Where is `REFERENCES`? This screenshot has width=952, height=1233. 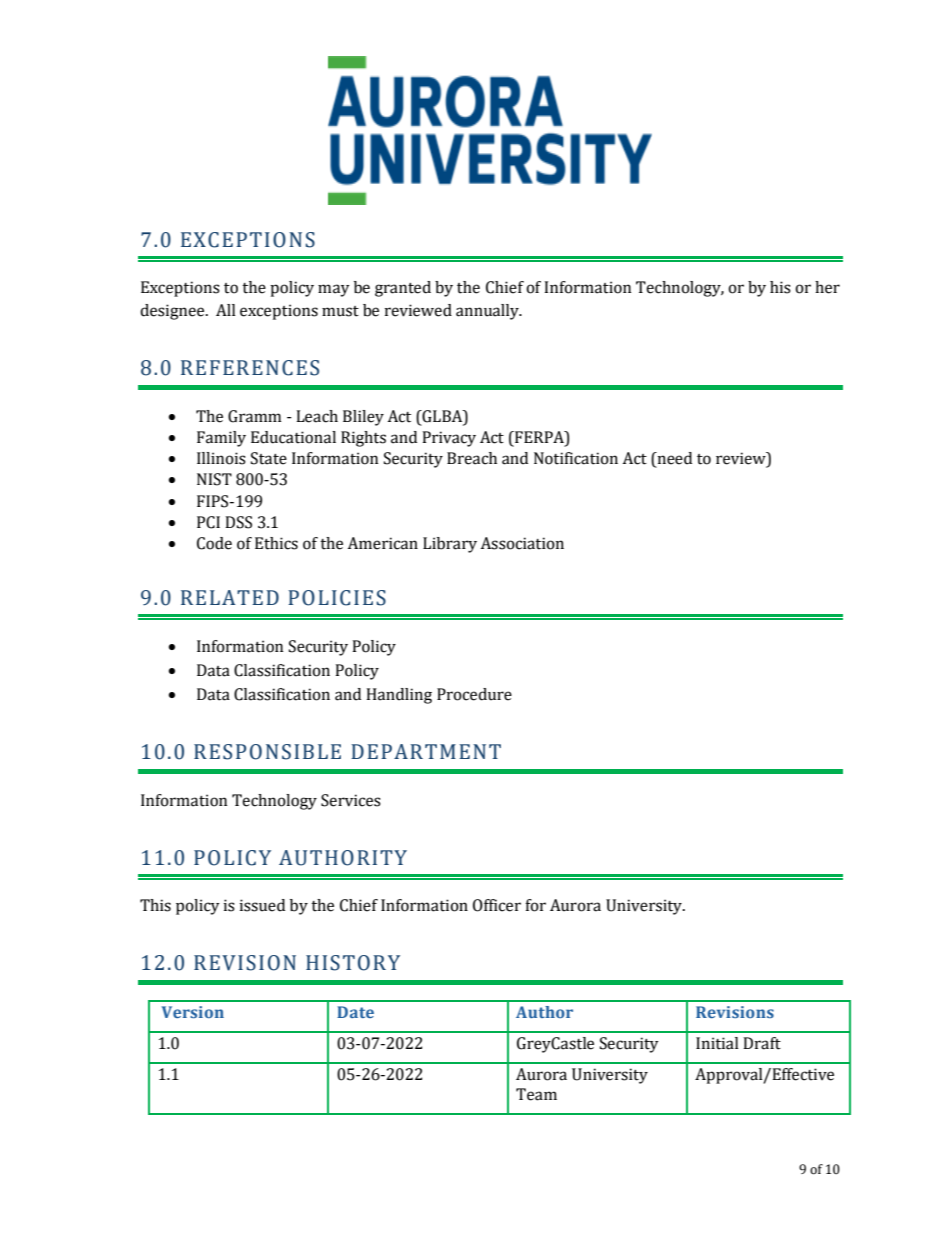
REFERENCES is located at coordinates (250, 368).
